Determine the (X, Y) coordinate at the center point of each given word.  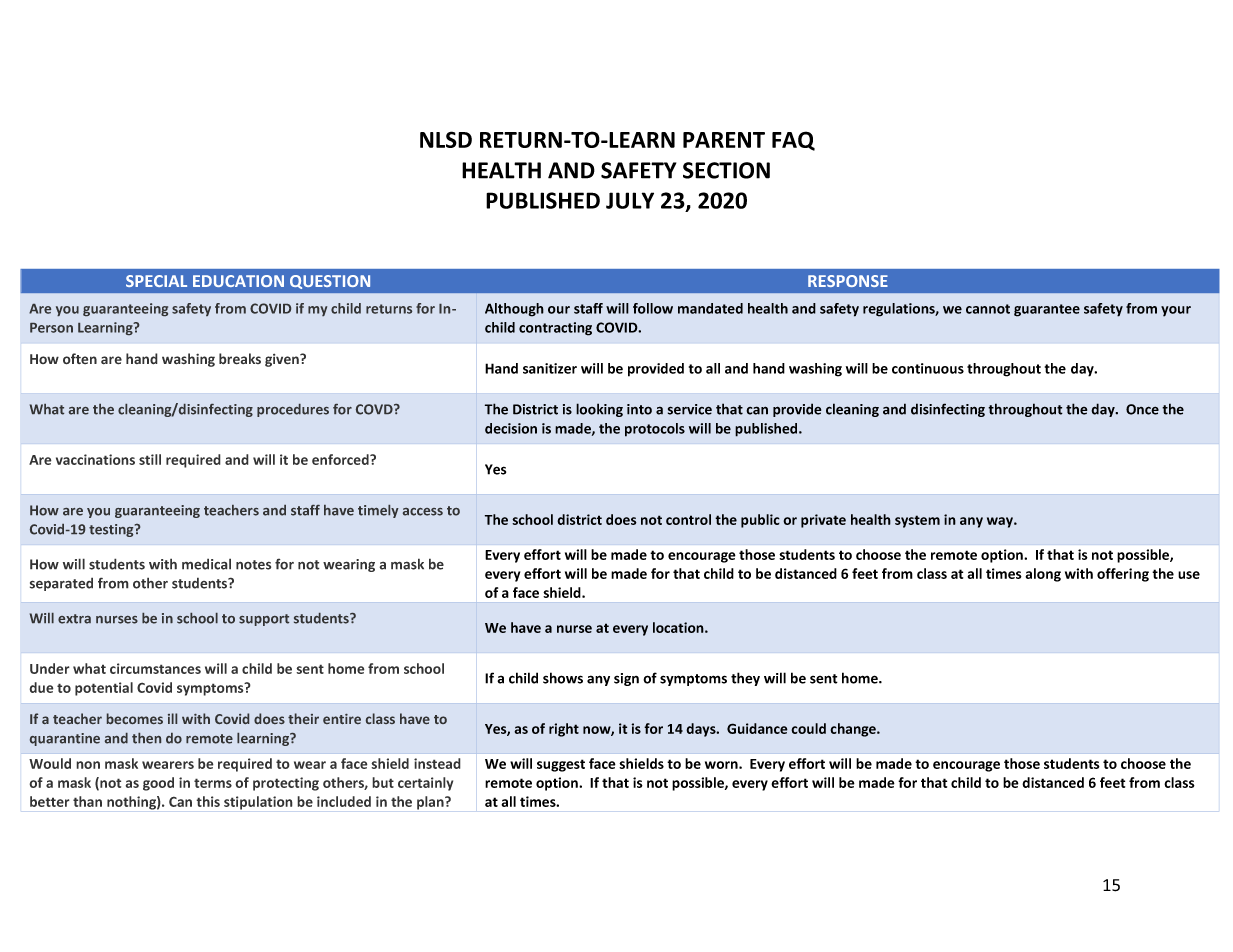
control (688, 519)
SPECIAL (156, 281)
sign (626, 679)
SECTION (726, 170)
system (917, 521)
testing (112, 530)
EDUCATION (238, 281)
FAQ (793, 141)
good (158, 784)
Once (1142, 409)
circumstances (155, 668)
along (1043, 575)
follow (653, 308)
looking (599, 410)
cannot (988, 309)
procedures (293, 410)
